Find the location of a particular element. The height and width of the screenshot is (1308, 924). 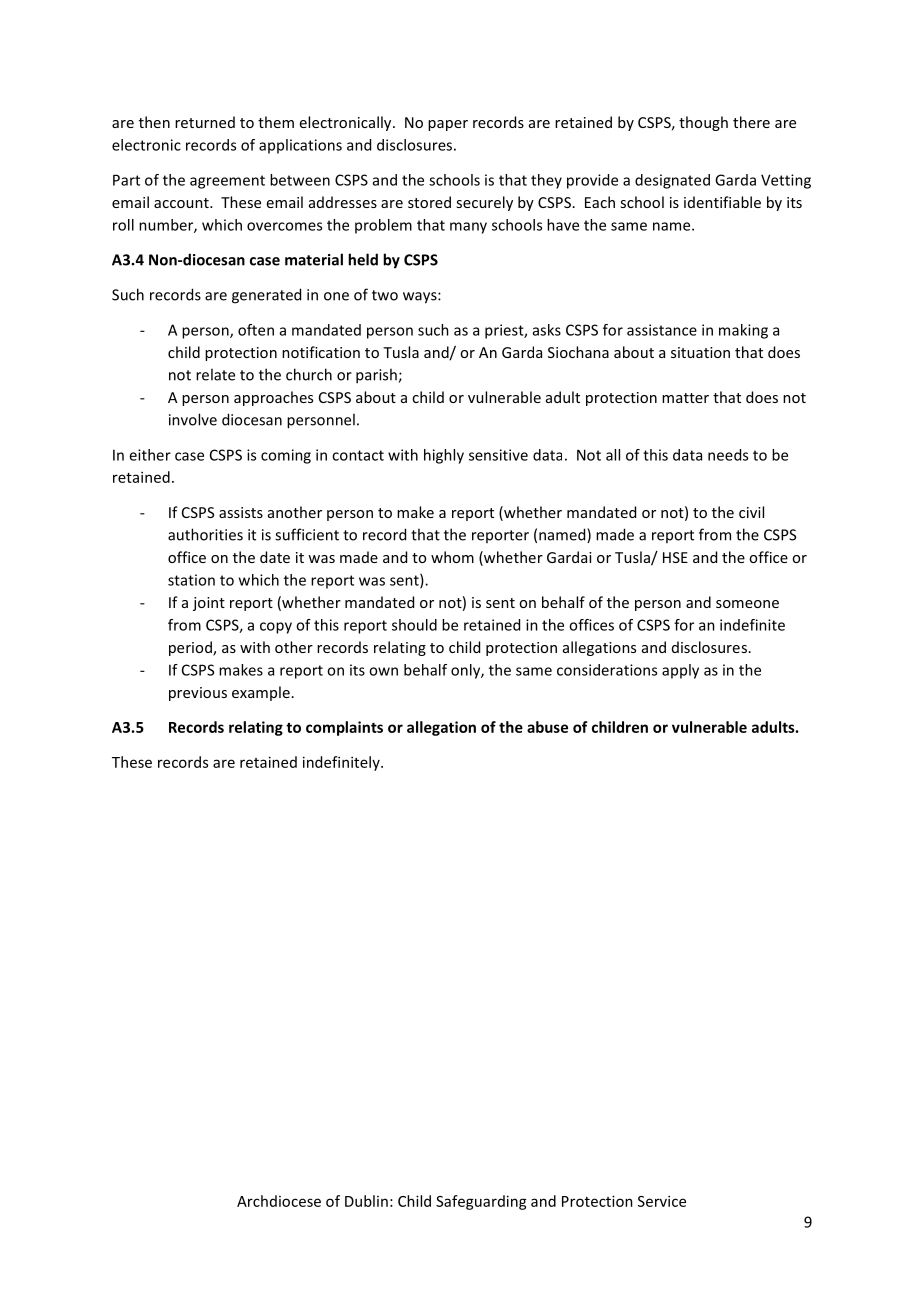

matter is located at coordinates (685, 398).
